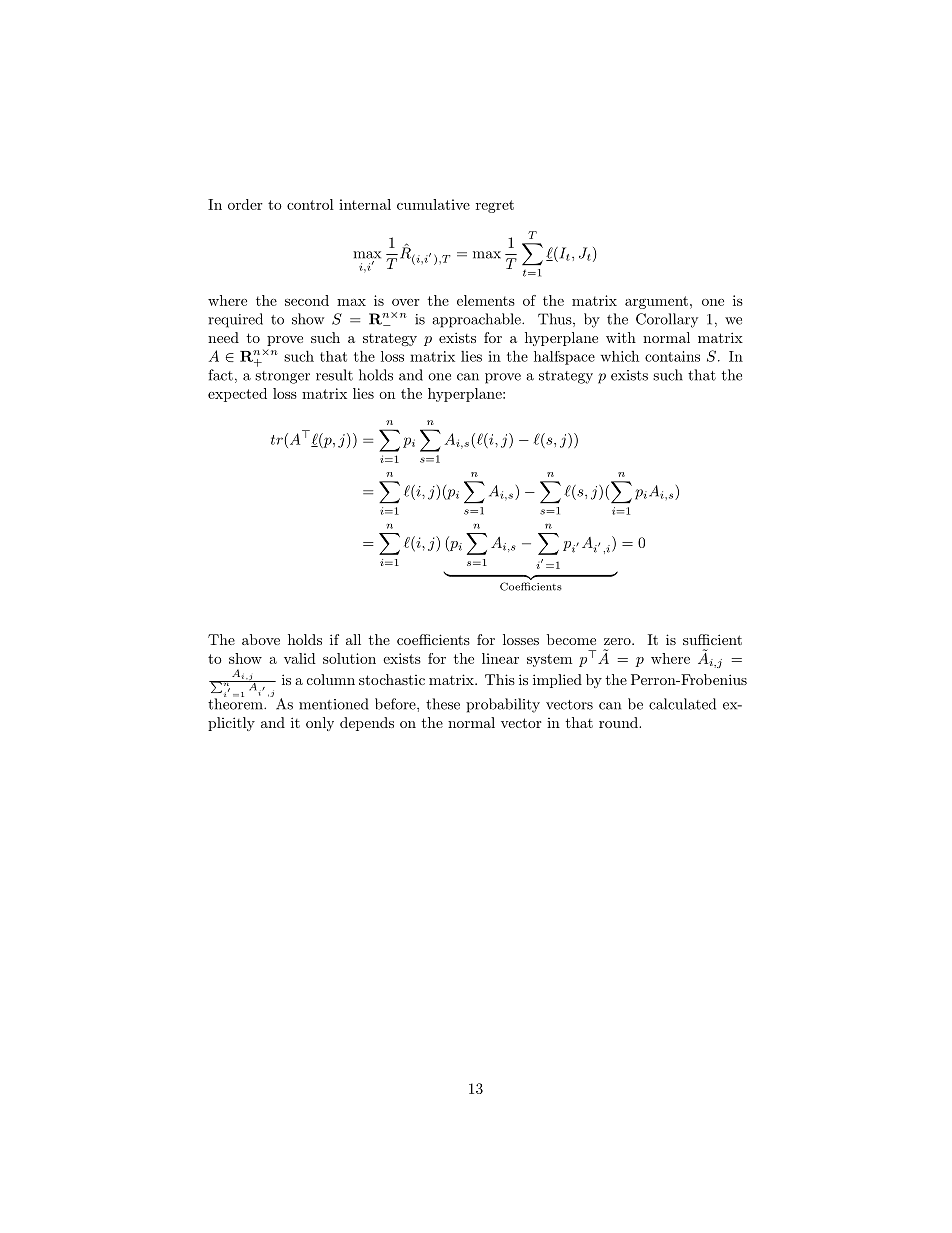 The image size is (952, 1233). Describe the element at coordinates (310, 204) in the screenshot. I see `control` at that location.
